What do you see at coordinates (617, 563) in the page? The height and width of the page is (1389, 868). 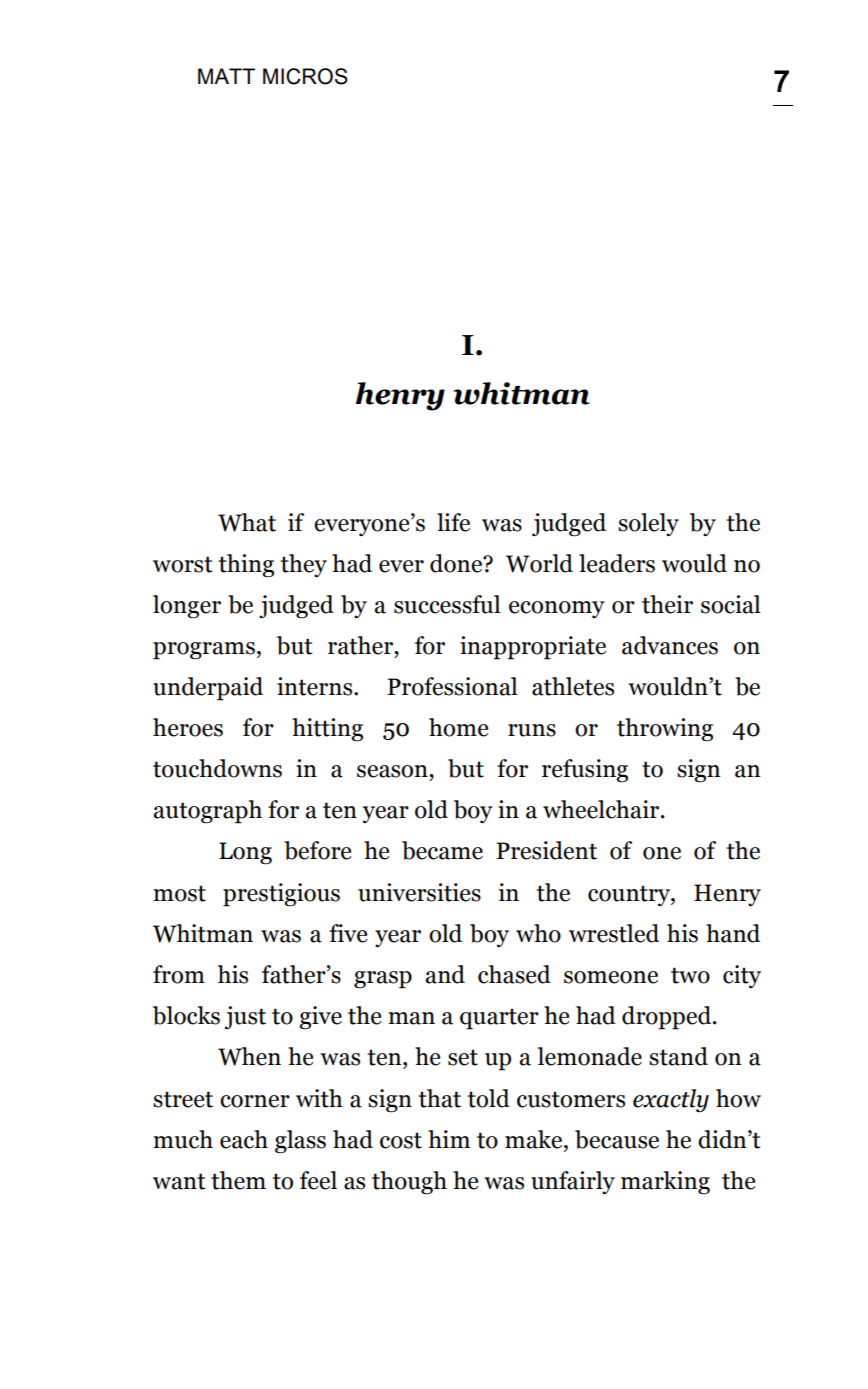 I see `leaders` at bounding box center [617, 563].
